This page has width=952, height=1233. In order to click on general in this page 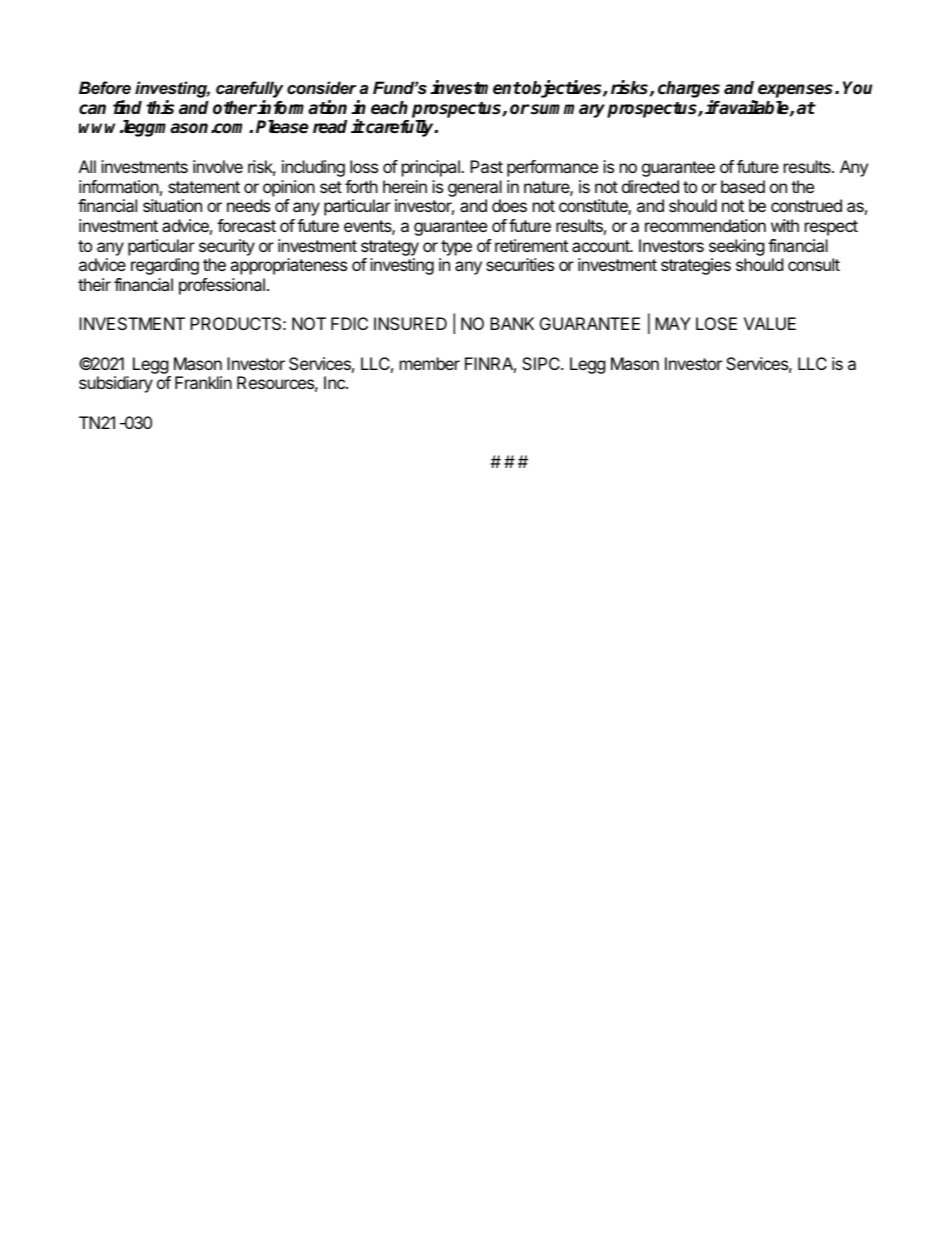, I will do `click(475, 188)`.
